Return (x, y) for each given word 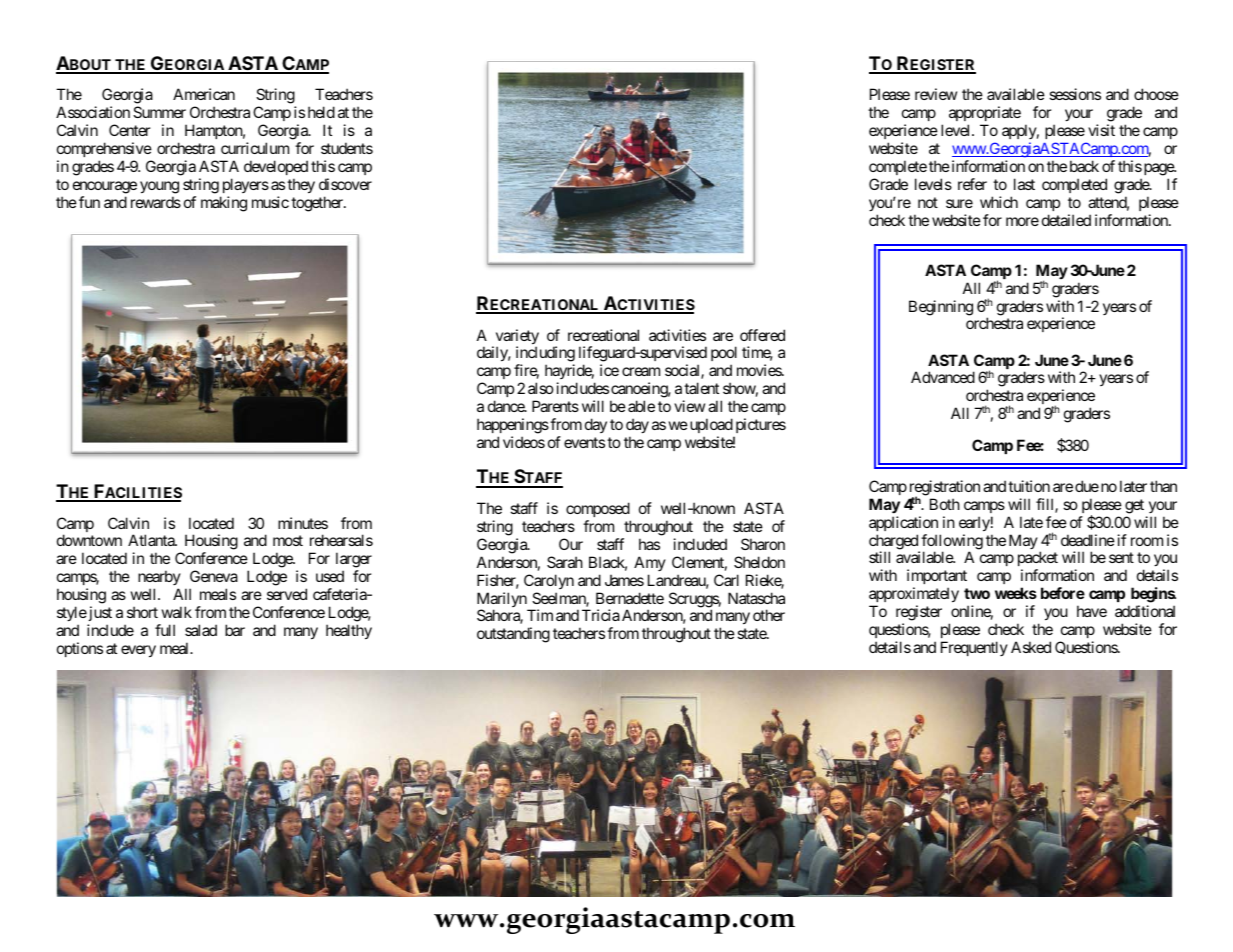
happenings (513, 426)
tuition (1029, 486)
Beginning (941, 308)
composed (598, 509)
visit (1101, 130)
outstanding (513, 635)
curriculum (255, 148)
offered (762, 335)
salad (201, 630)
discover (345, 184)
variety (516, 338)
